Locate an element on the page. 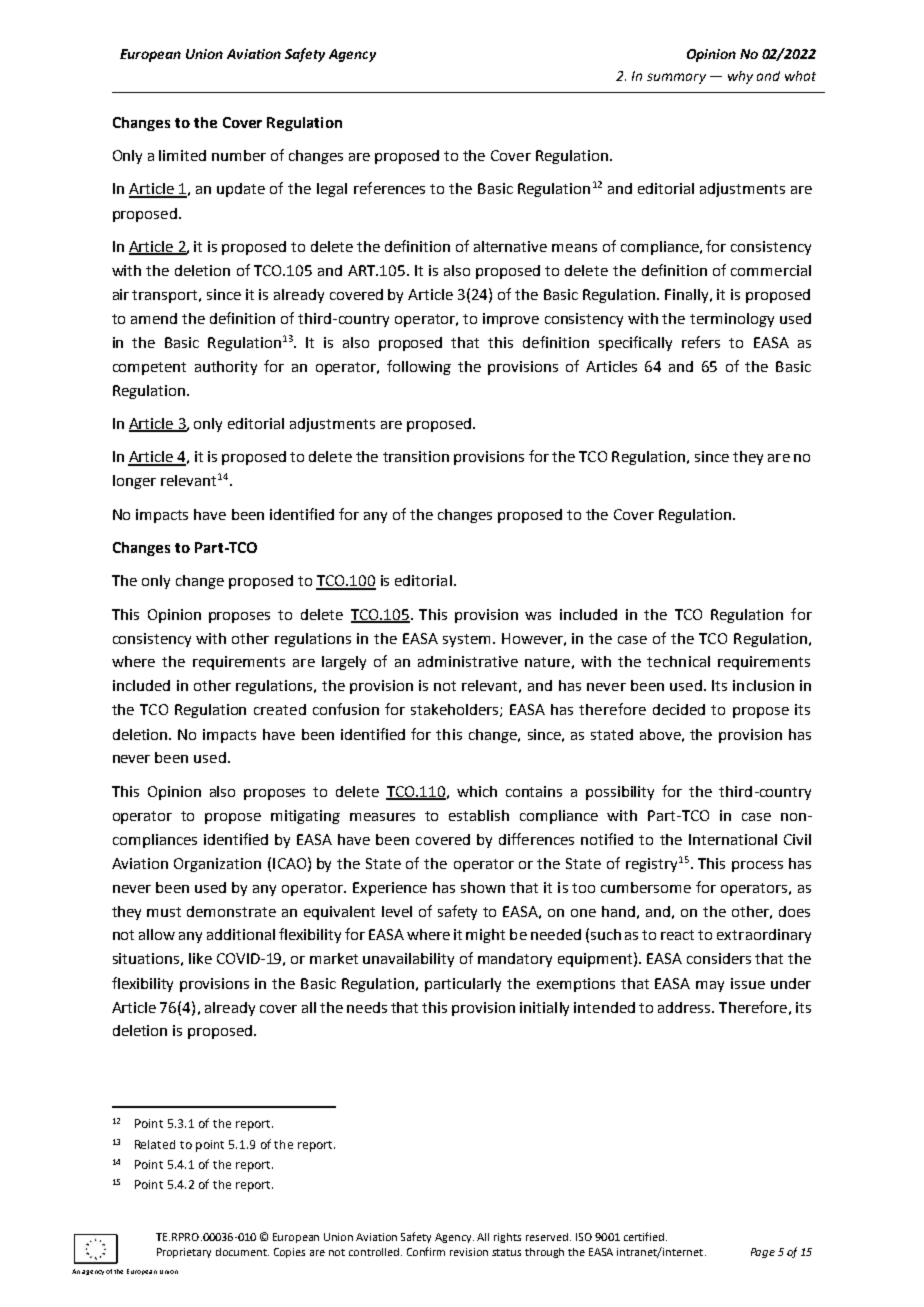 The image size is (924, 1307). why is located at coordinates (740, 77).
